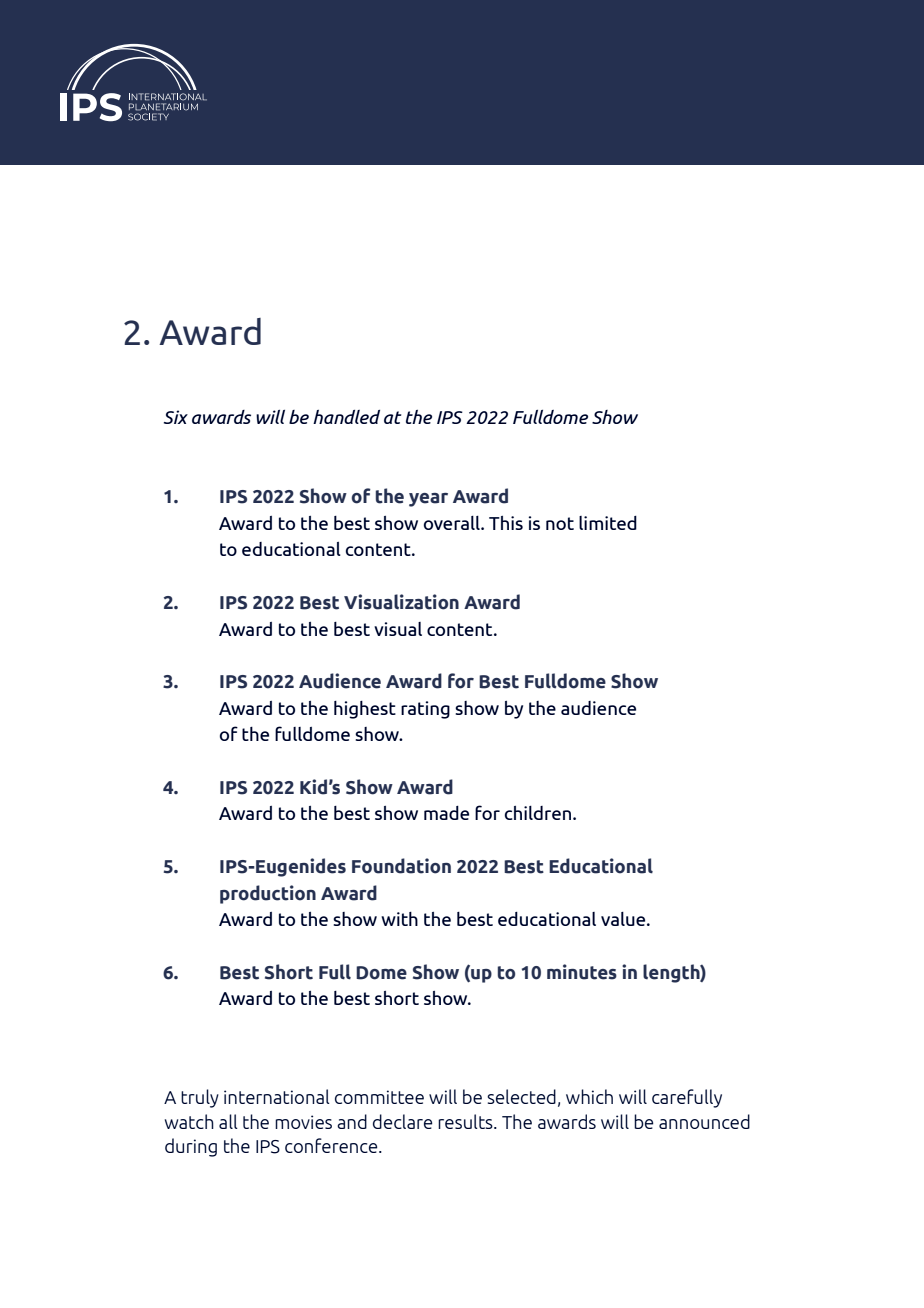  I want to click on value, so click(624, 919).
